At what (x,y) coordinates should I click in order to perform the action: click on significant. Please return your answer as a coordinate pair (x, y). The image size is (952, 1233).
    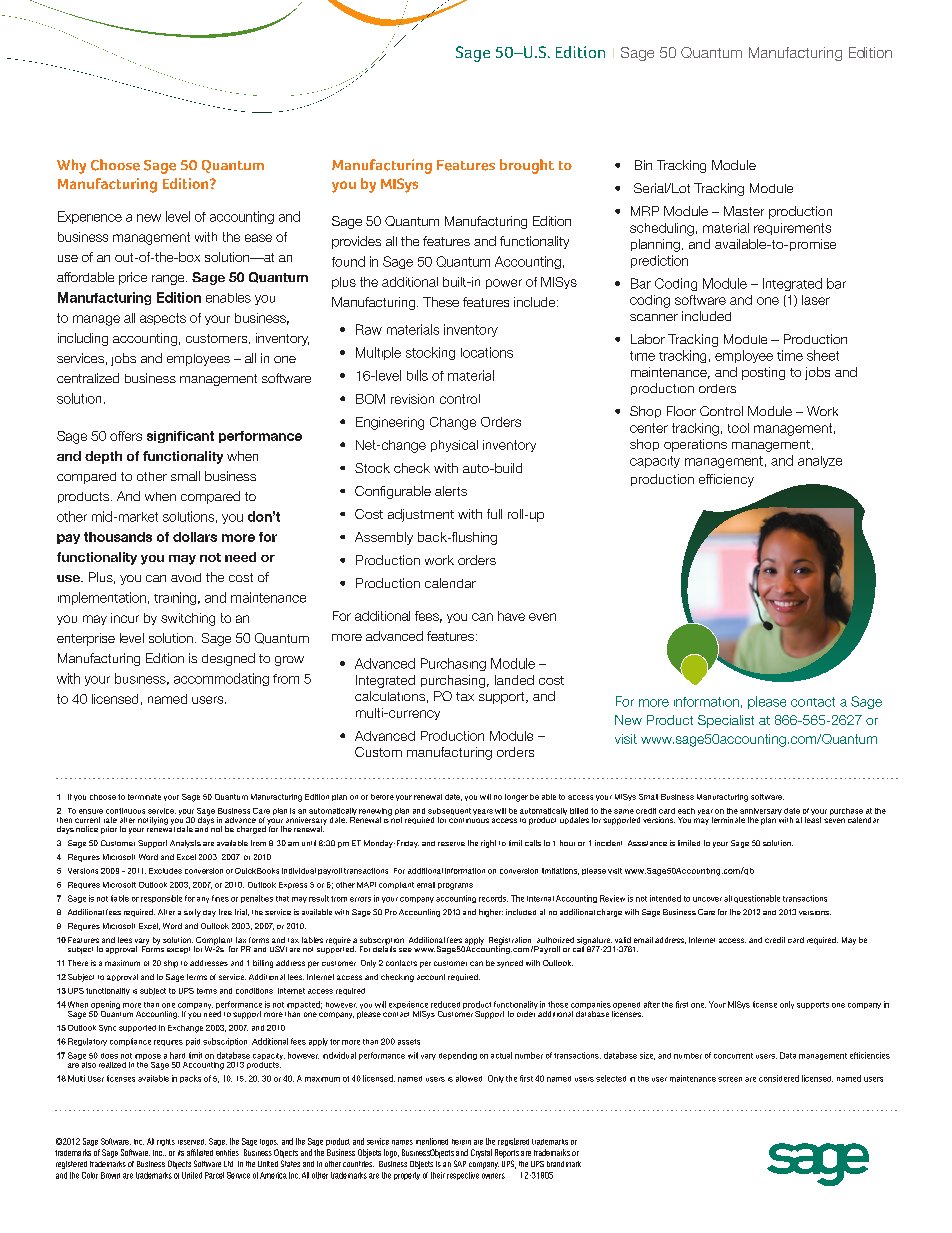
    Looking at the image, I should click on (180, 437).
